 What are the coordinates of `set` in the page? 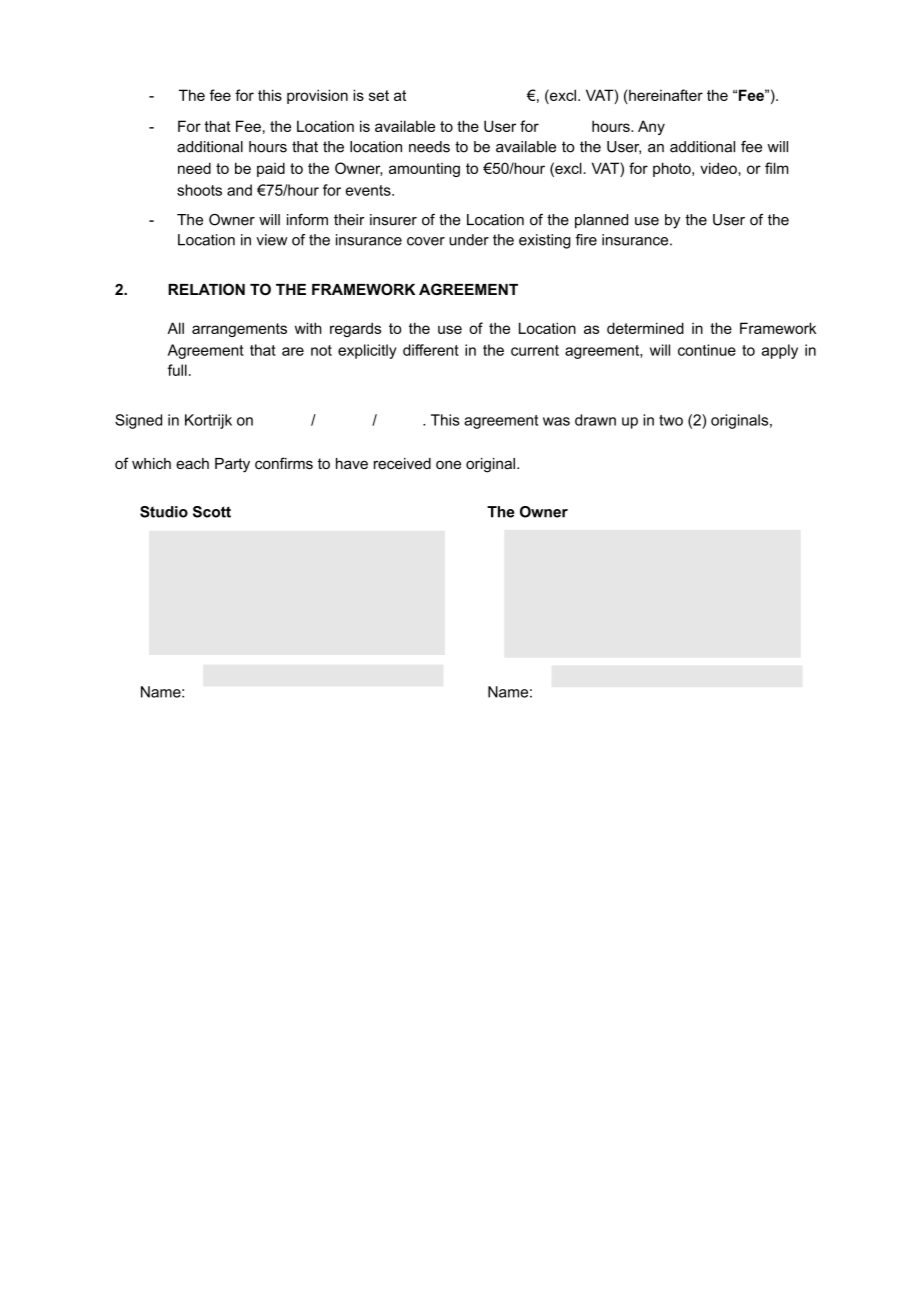 It's located at (379, 95).
